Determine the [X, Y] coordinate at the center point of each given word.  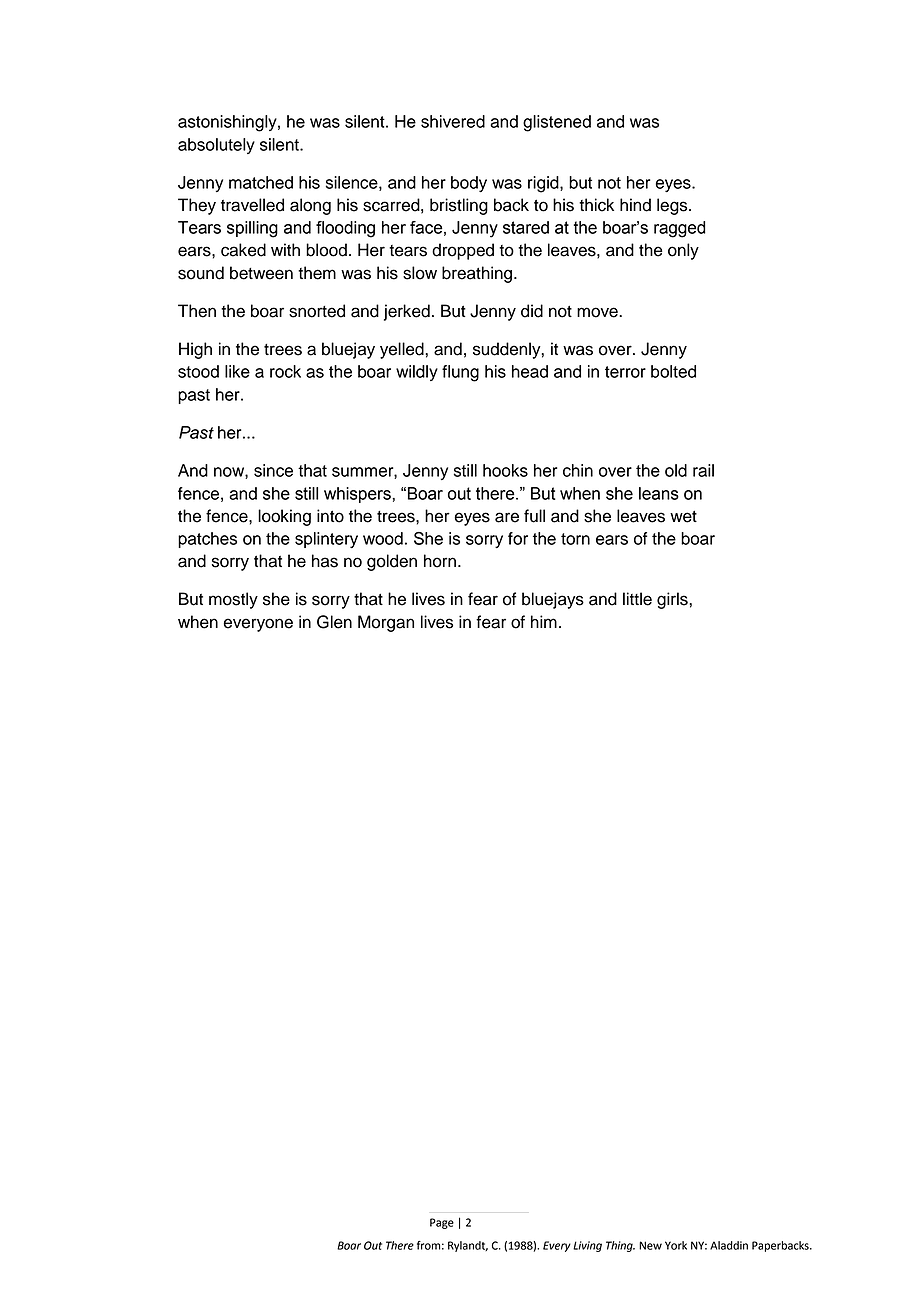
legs [673, 206]
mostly [233, 600]
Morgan [386, 623]
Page [442, 1223]
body [469, 184]
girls [673, 600]
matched [261, 182]
